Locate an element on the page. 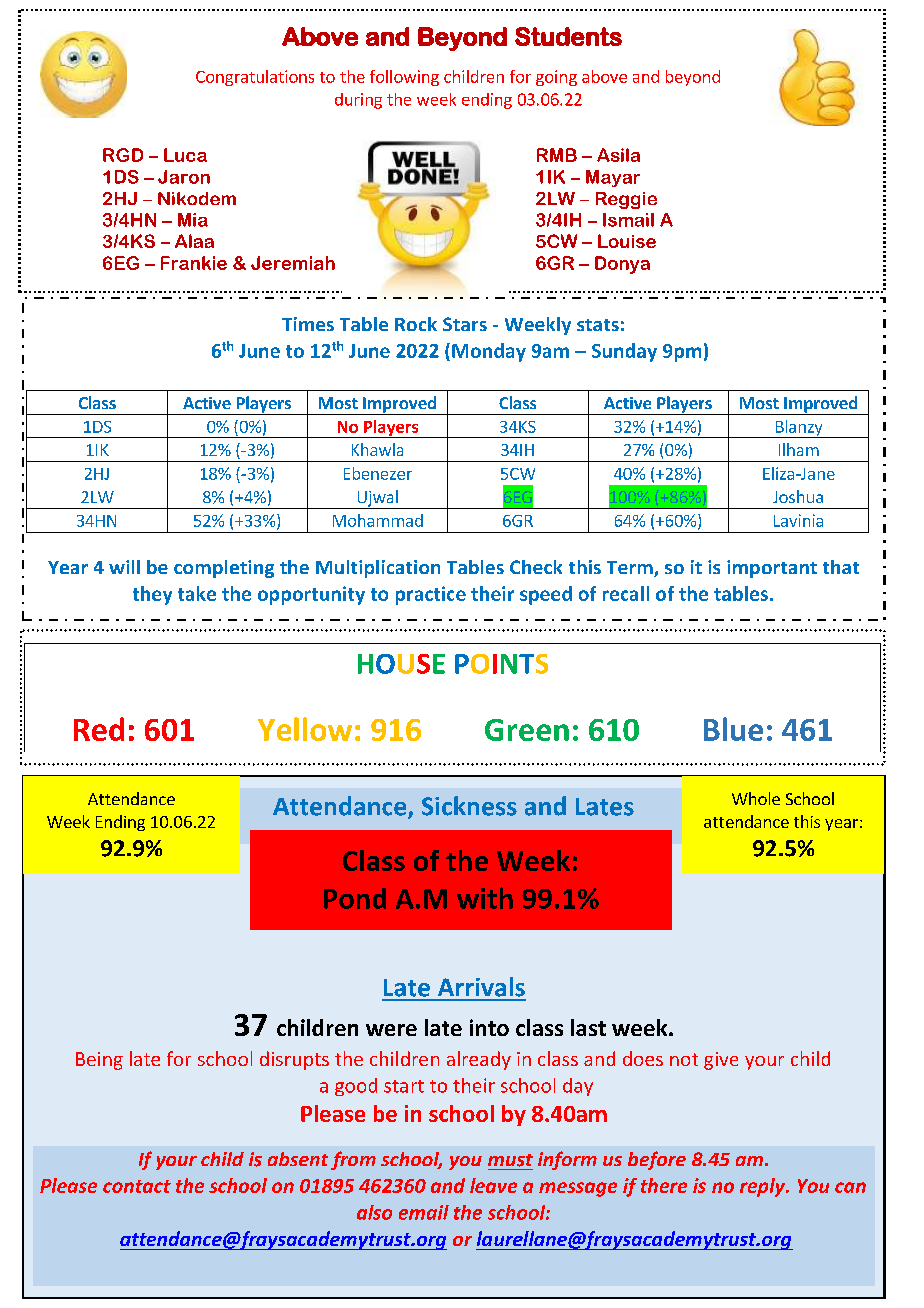  following is located at coordinates (404, 78).
